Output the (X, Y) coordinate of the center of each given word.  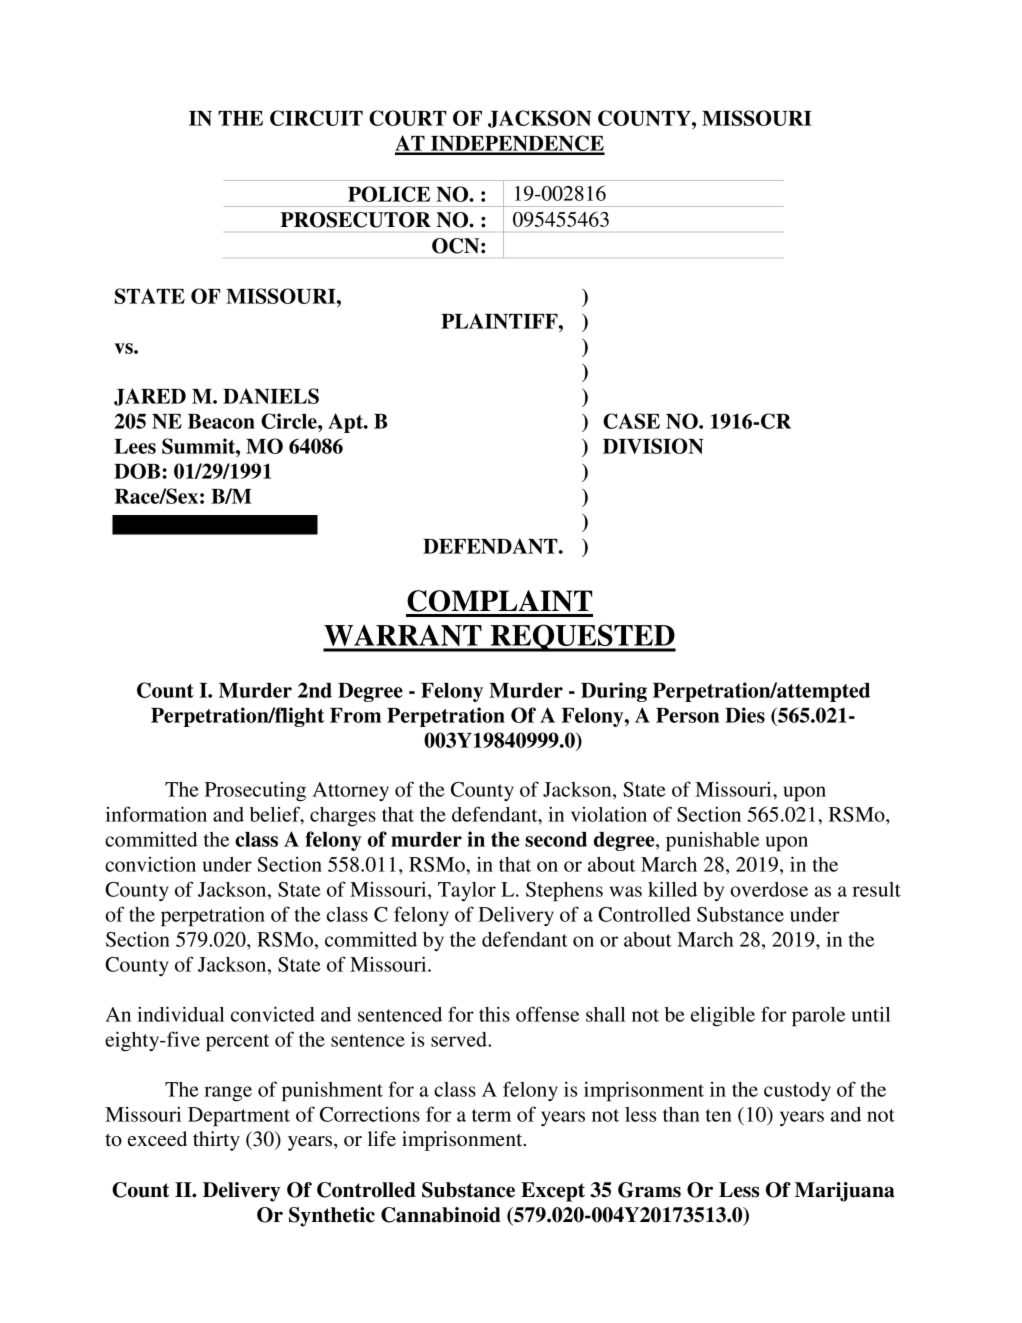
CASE (631, 421)
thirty (216, 1141)
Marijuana (845, 1192)
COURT (408, 118)
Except (553, 1192)
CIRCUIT (316, 118)
